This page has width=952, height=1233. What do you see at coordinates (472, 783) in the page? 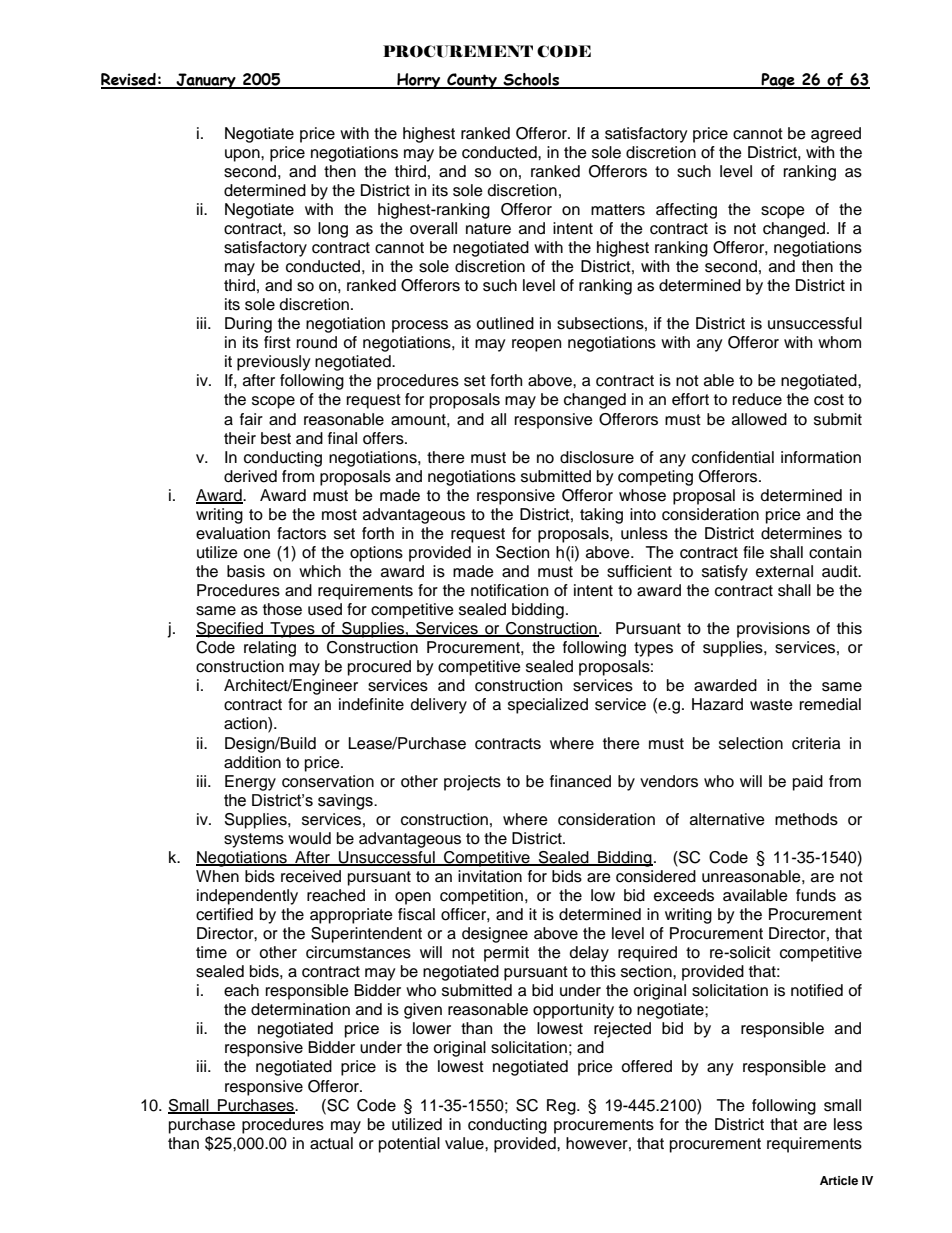
I see `projects` at bounding box center [472, 783].
